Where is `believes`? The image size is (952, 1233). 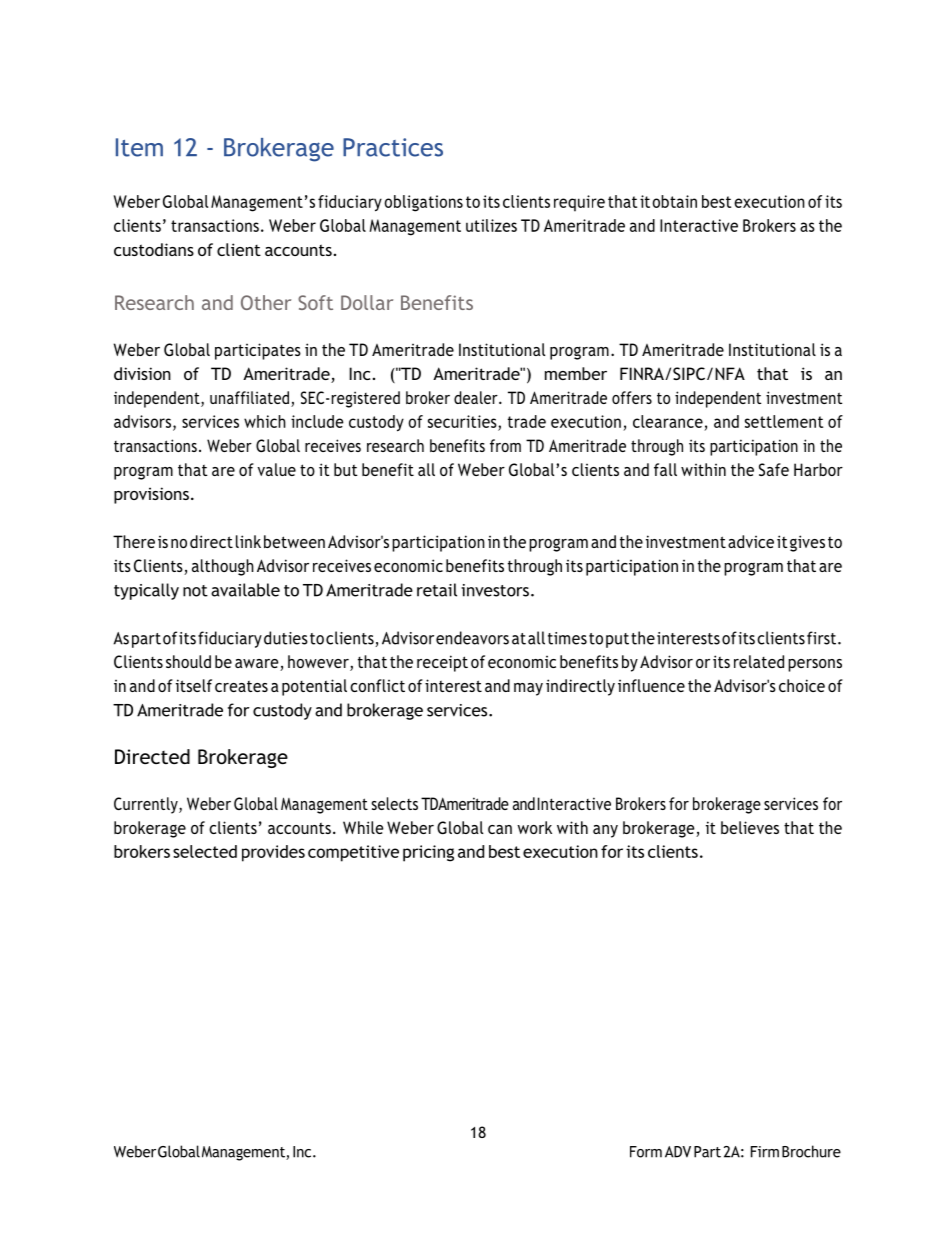
believes is located at coordinates (750, 827).
